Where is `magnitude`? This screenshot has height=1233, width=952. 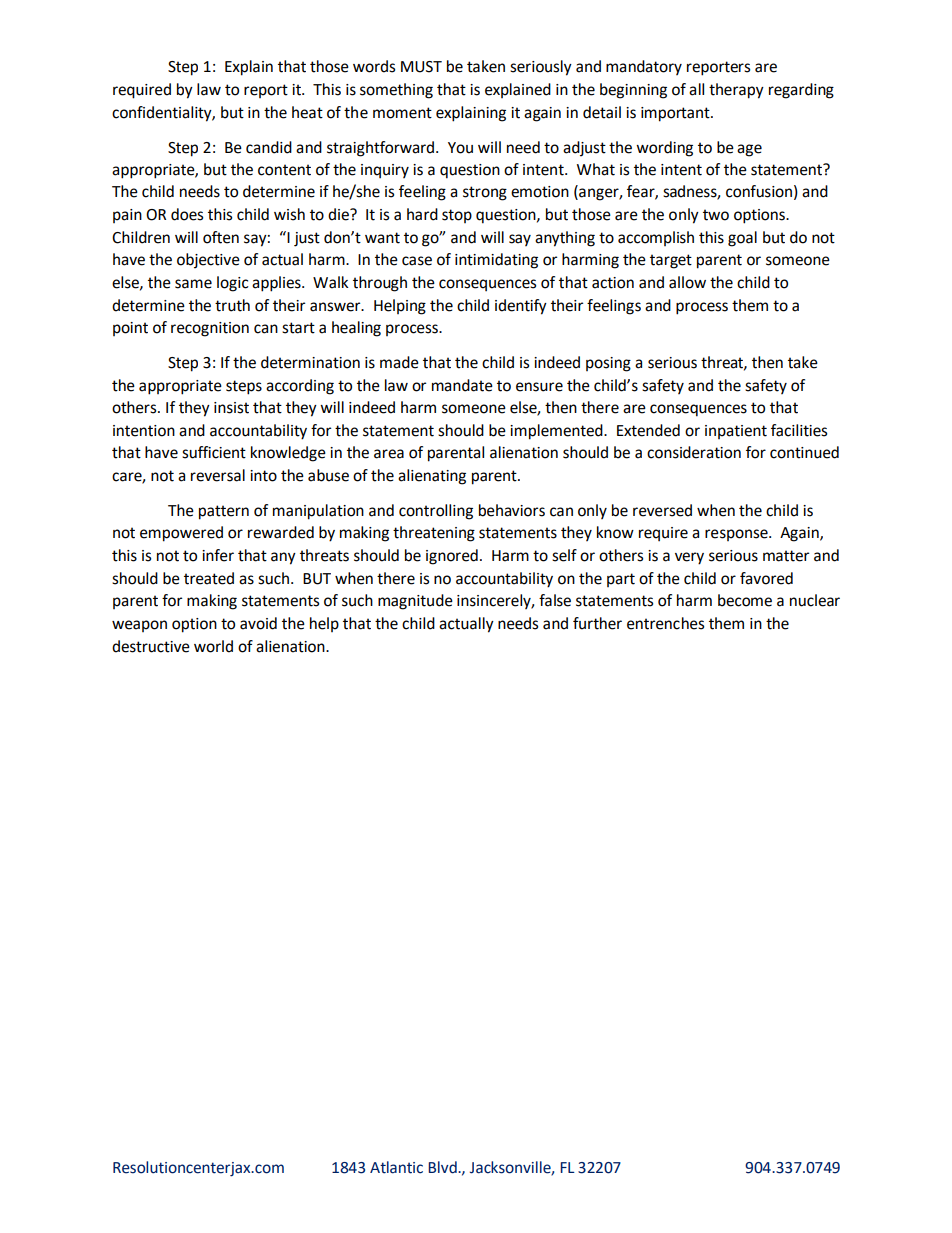 magnitude is located at coordinates (415, 602).
